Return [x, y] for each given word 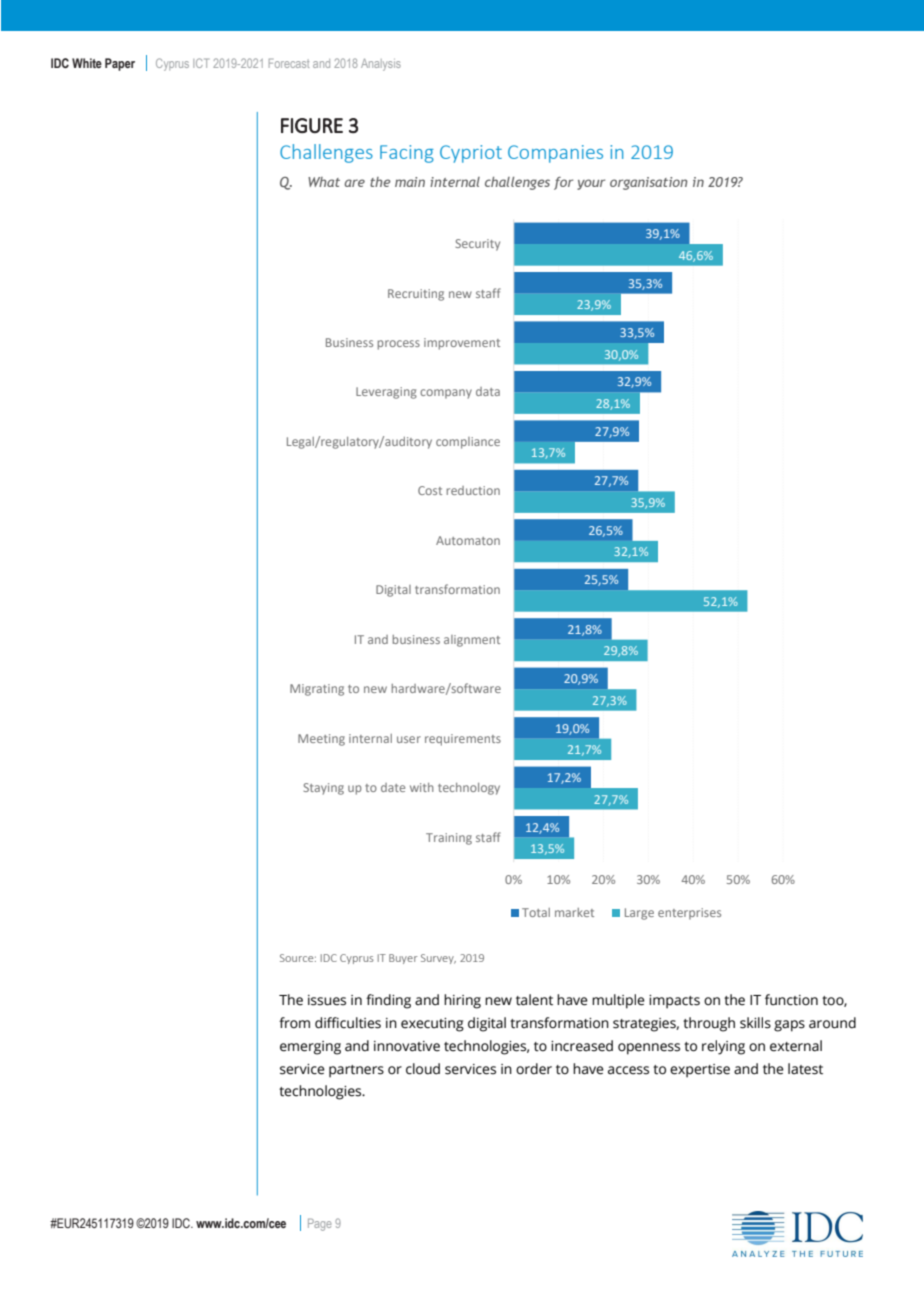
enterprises [689, 914]
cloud [423, 1069]
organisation [648, 183]
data [488, 391]
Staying [323, 789]
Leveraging [386, 393]
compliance [468, 443]
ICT [201, 63]
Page [319, 1224]
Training [449, 839]
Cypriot [471, 154]
